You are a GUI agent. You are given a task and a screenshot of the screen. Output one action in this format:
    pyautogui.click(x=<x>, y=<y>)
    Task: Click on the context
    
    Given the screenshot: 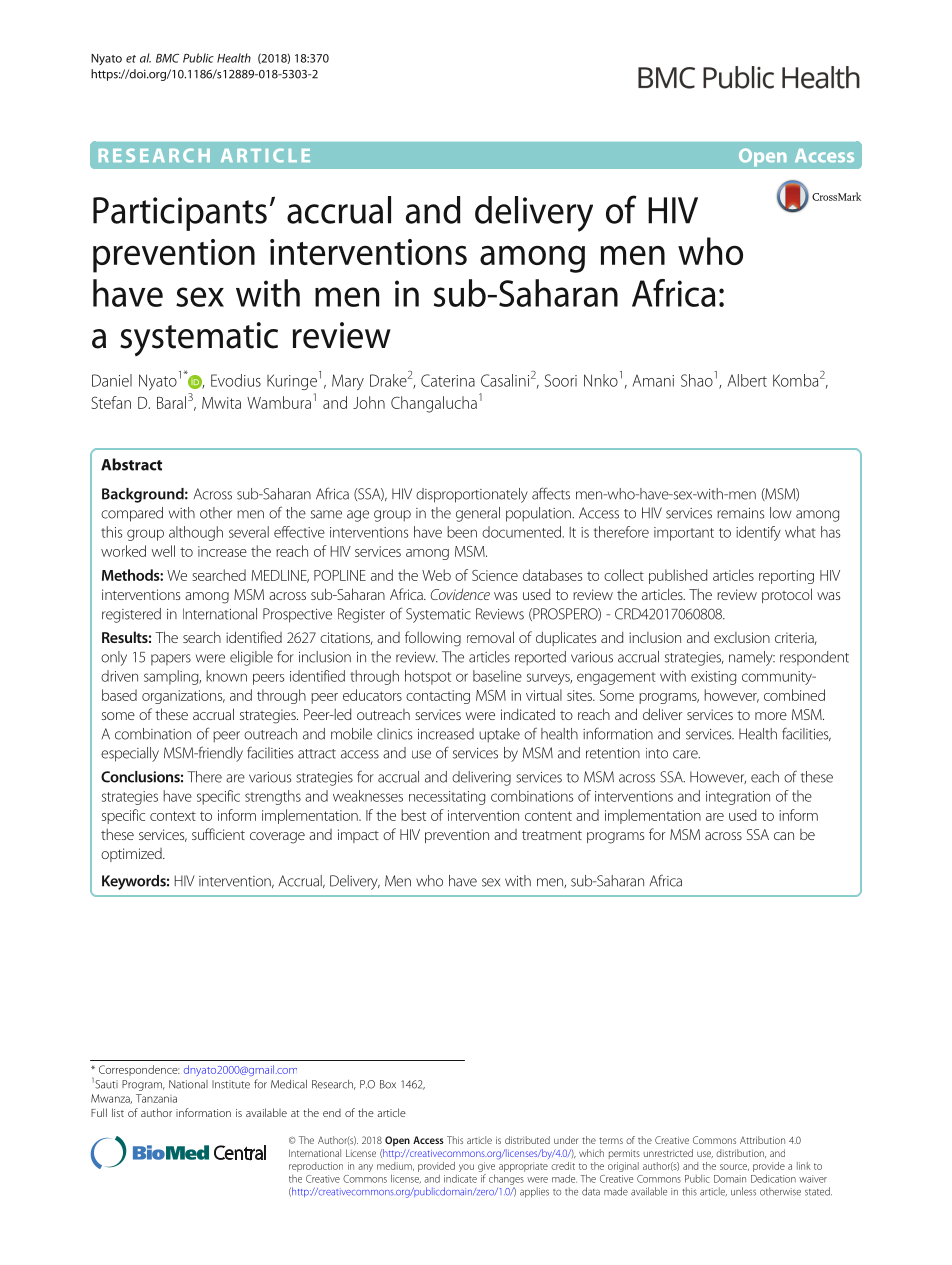 What is the action you would take?
    pyautogui.click(x=173, y=816)
